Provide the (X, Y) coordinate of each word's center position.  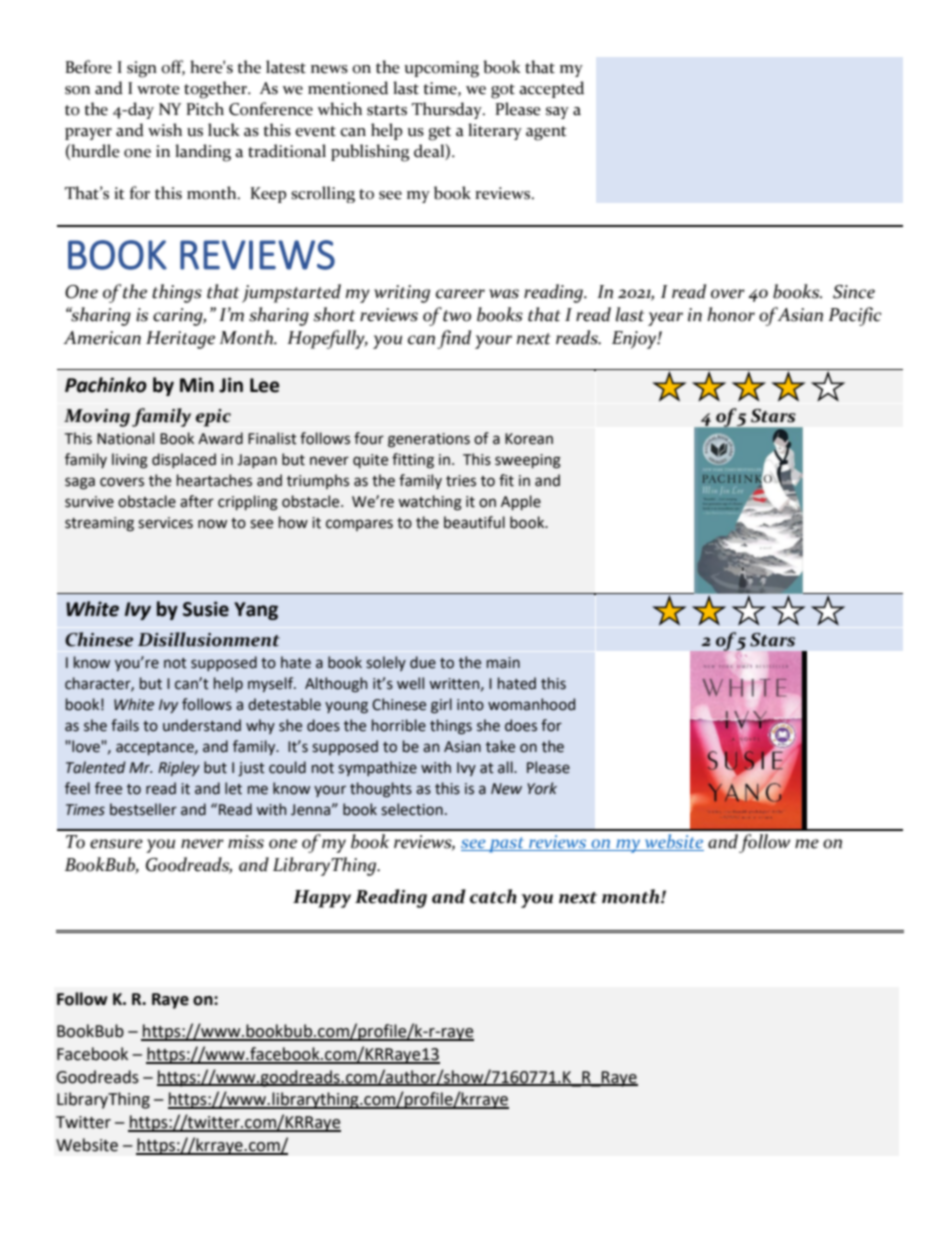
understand (202, 725)
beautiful (474, 522)
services (165, 523)
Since (854, 292)
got (503, 91)
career (460, 294)
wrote (158, 89)
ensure (116, 844)
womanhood (531, 704)
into (470, 705)
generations (429, 440)
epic (213, 418)
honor (731, 314)
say (557, 113)
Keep (268, 195)
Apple (521, 502)
